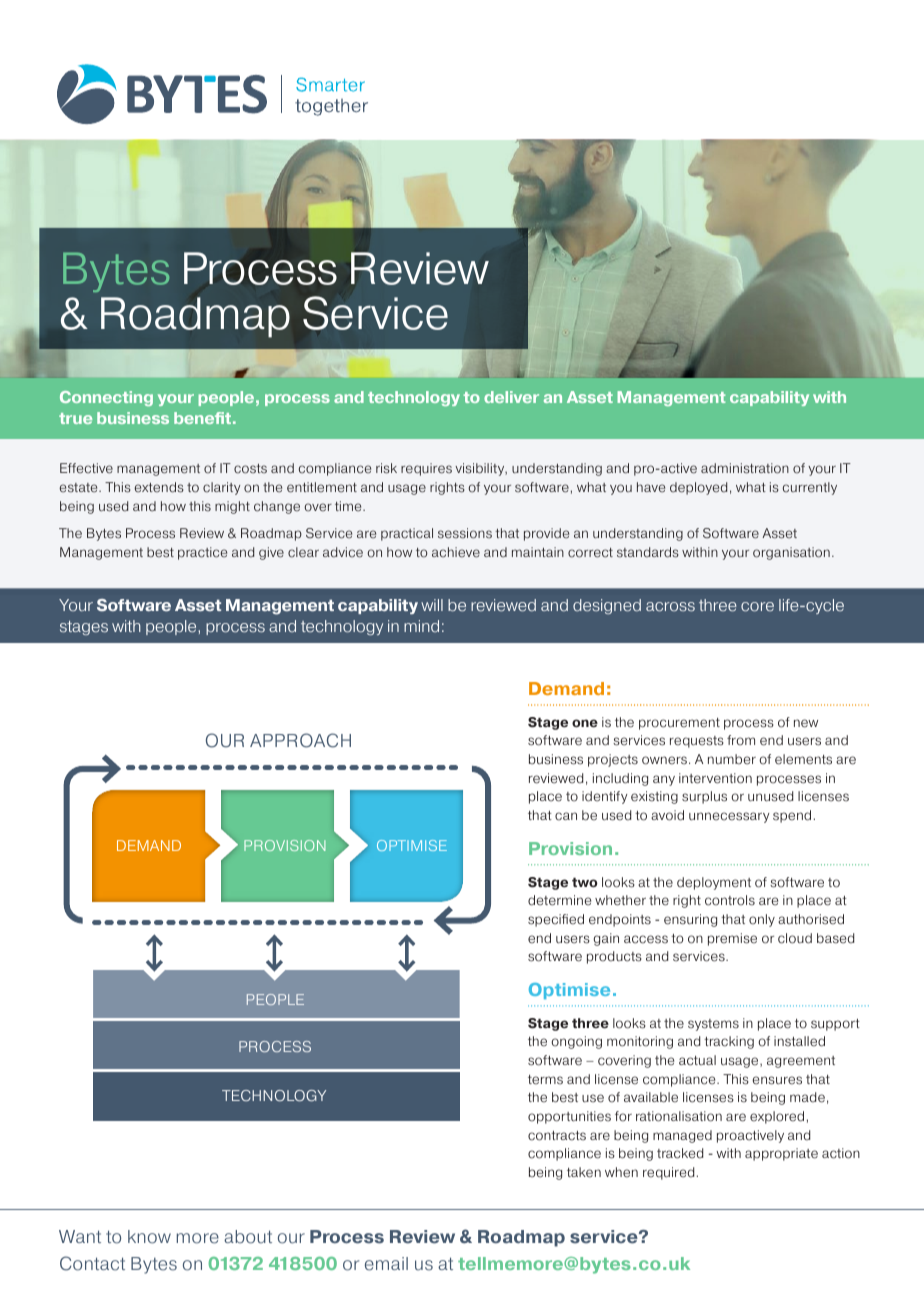 The image size is (924, 1308). I want to click on determine, so click(559, 900).
